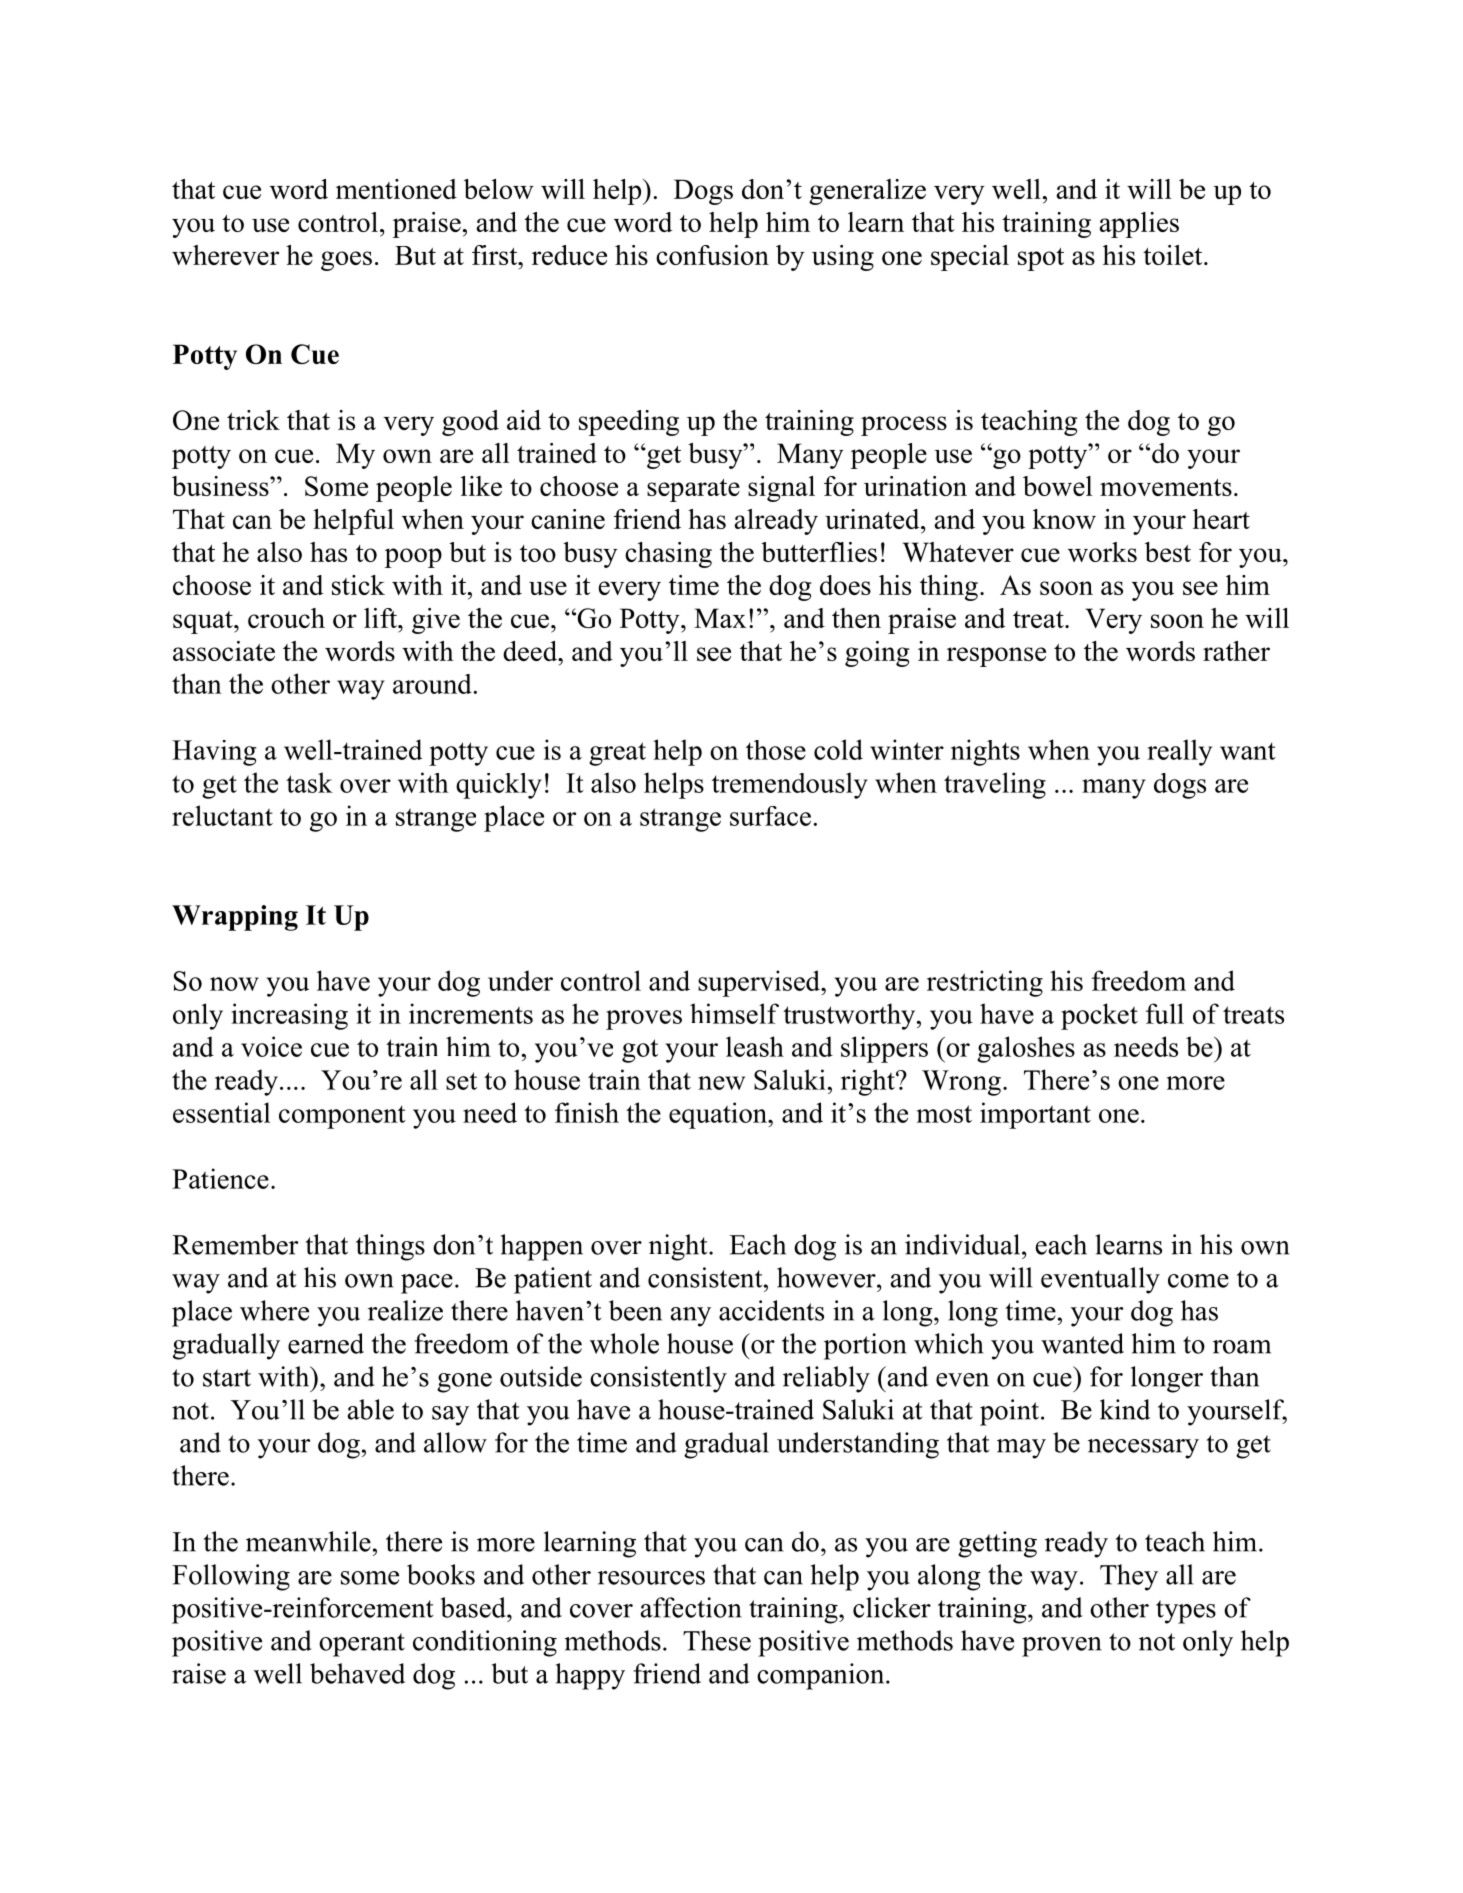 The image size is (1463, 1893). What do you see at coordinates (1179, 752) in the image?
I see `really` at bounding box center [1179, 752].
